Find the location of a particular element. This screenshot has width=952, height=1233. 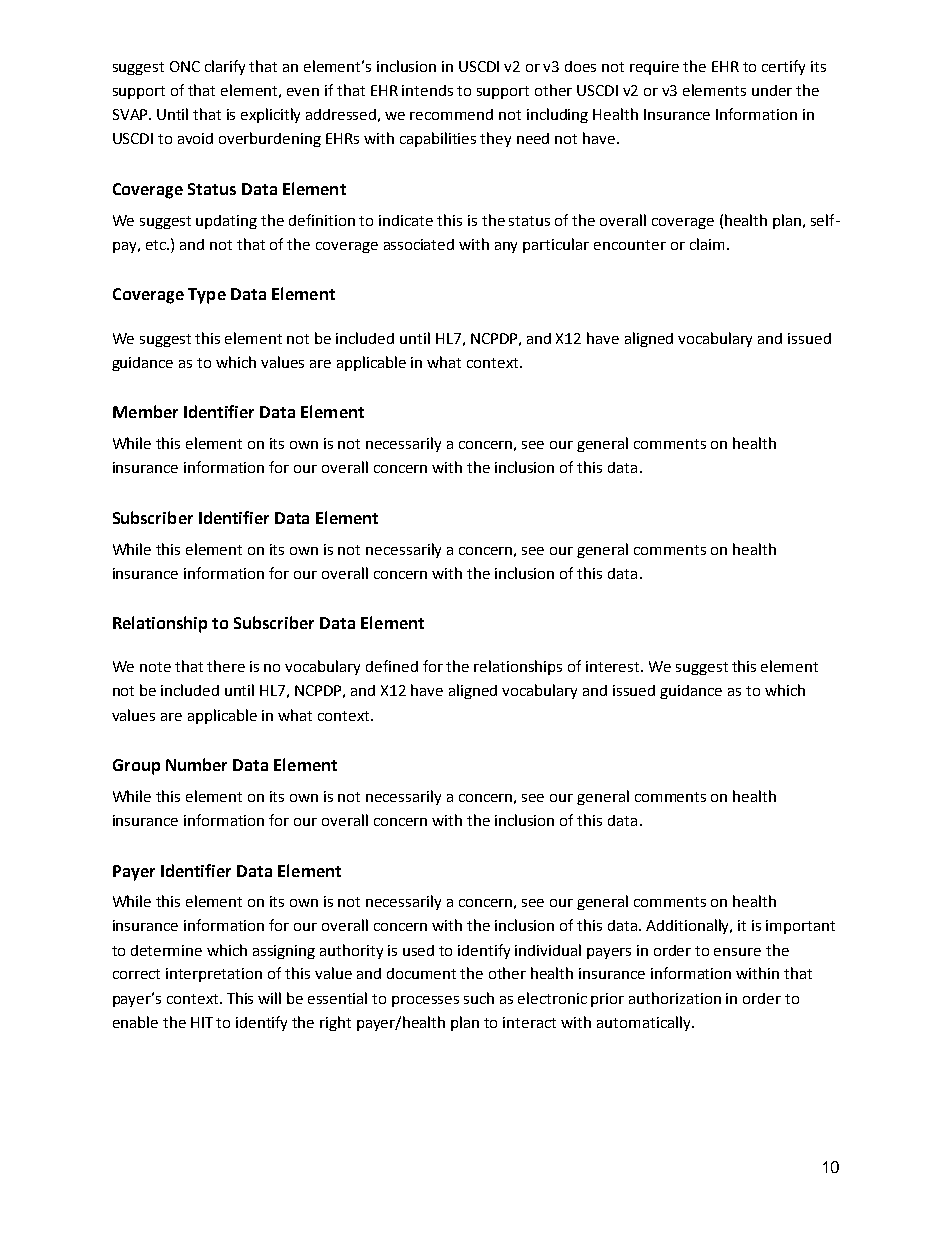

clarify is located at coordinates (225, 67).
